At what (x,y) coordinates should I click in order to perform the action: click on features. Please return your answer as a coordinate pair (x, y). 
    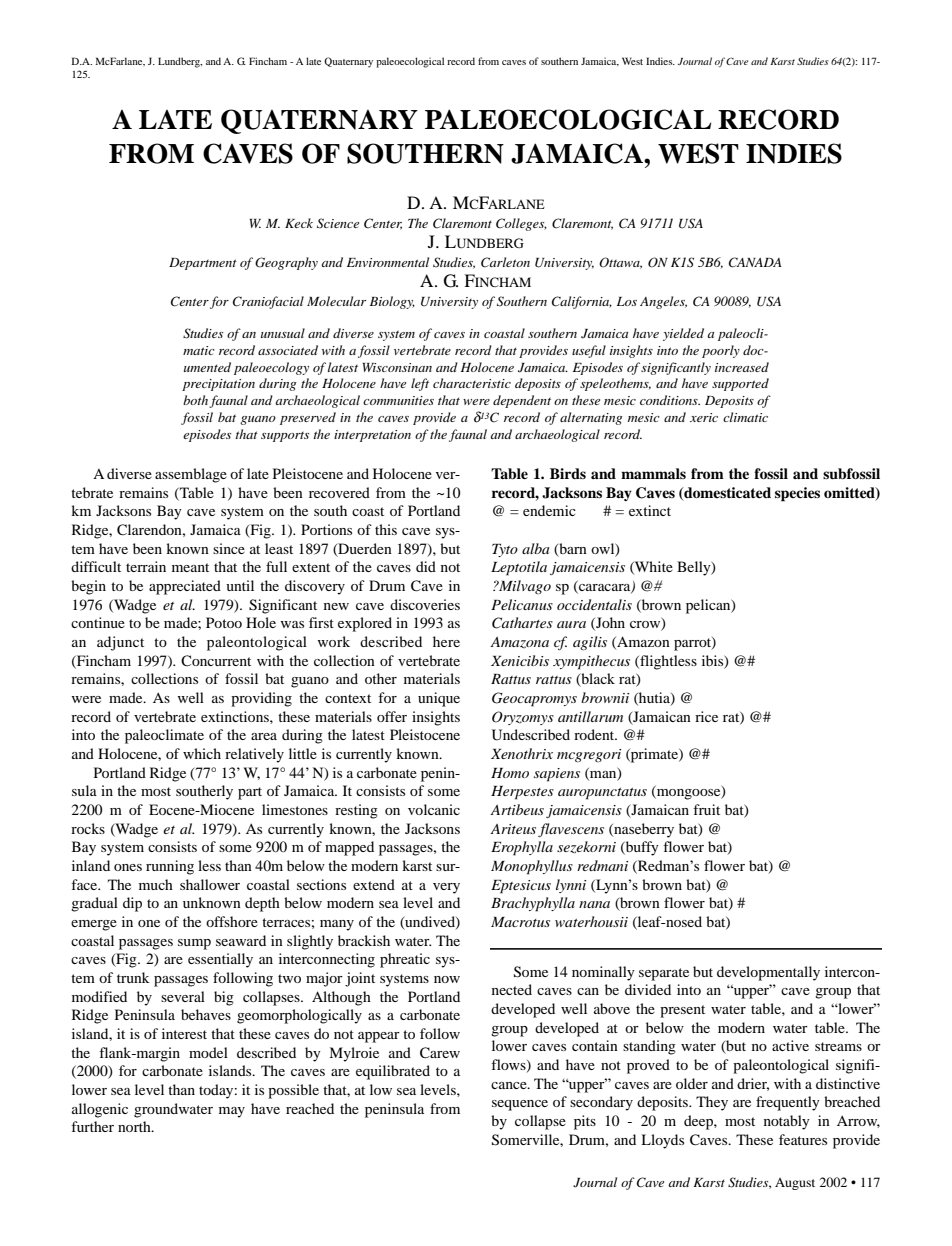
    Looking at the image, I should click on (803, 1139).
